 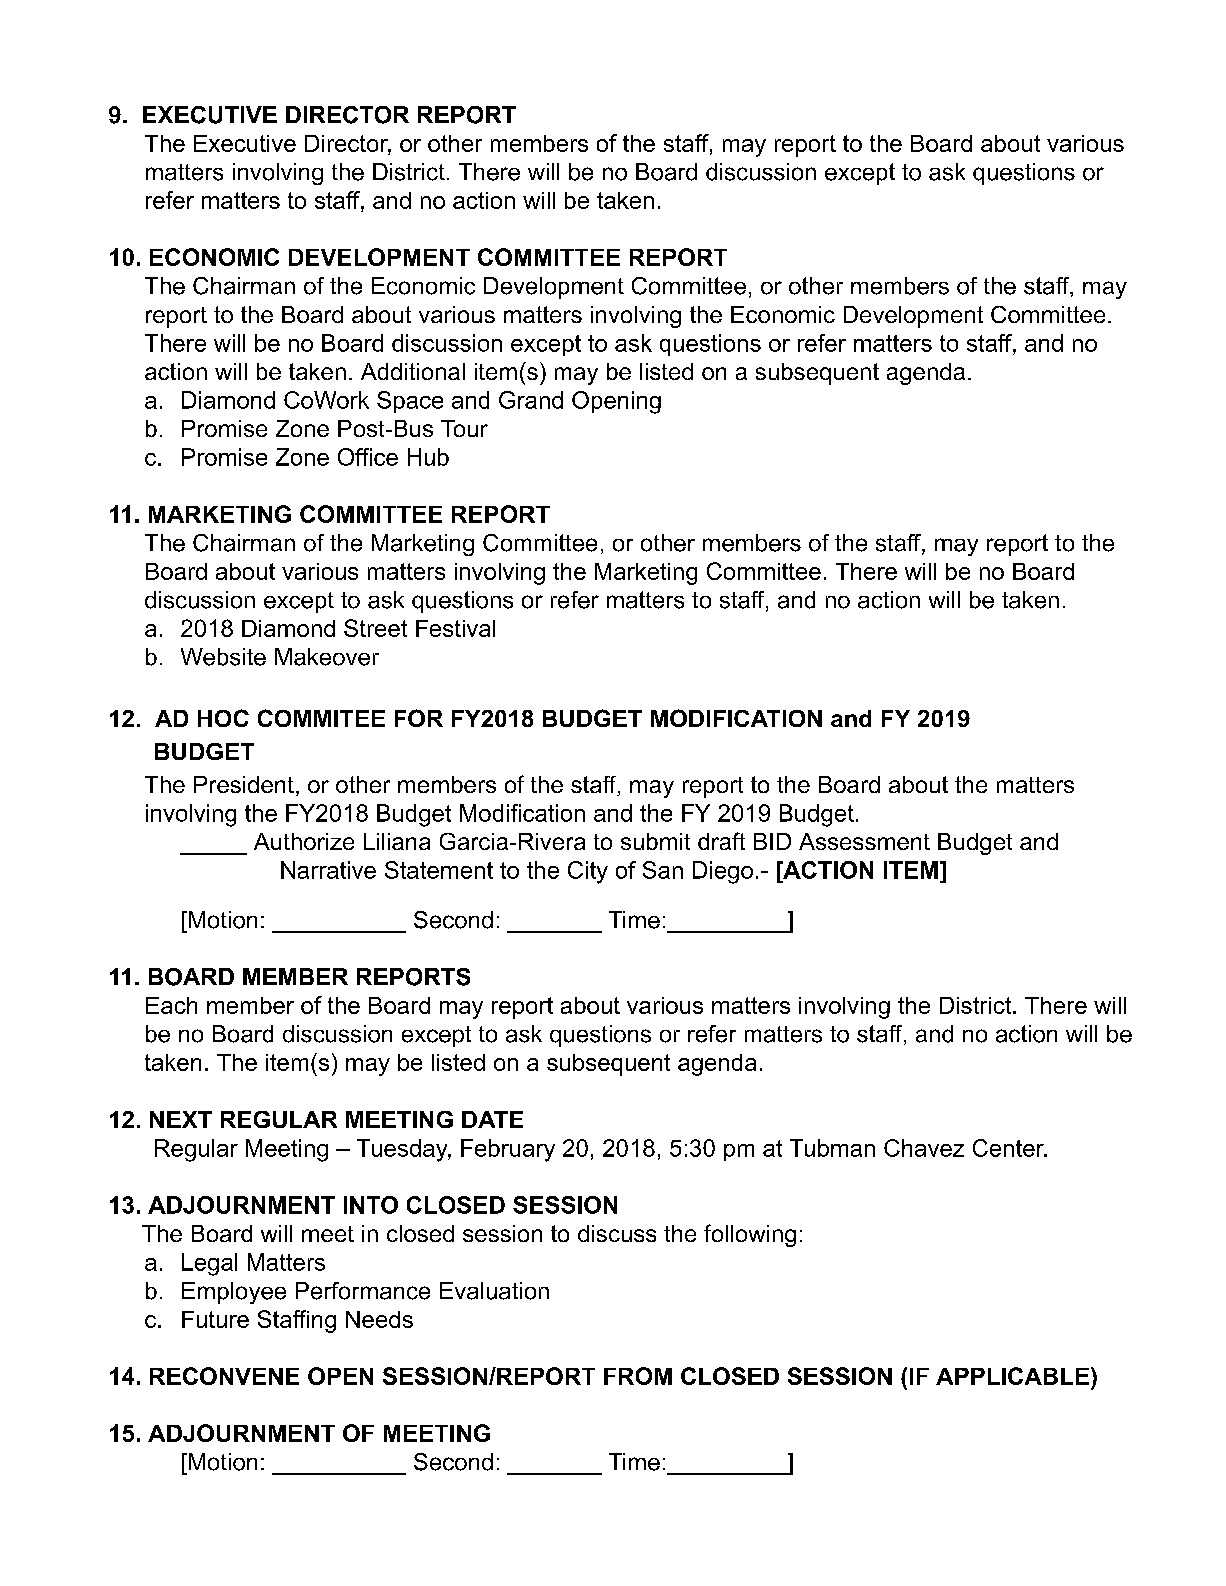 What do you see at coordinates (464, 428) in the image?
I see `Tour` at bounding box center [464, 428].
